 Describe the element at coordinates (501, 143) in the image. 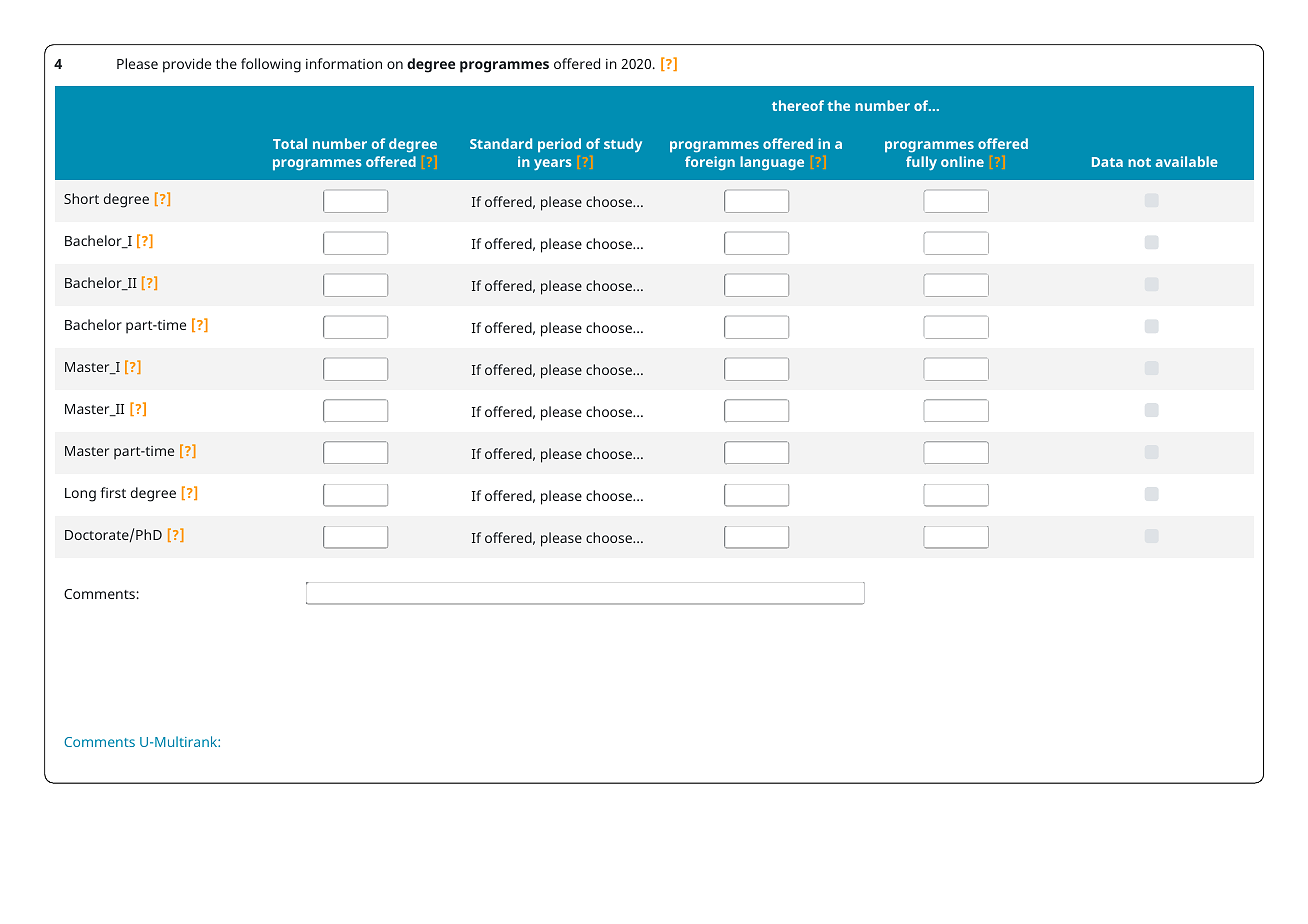

I see `Standard` at that location.
